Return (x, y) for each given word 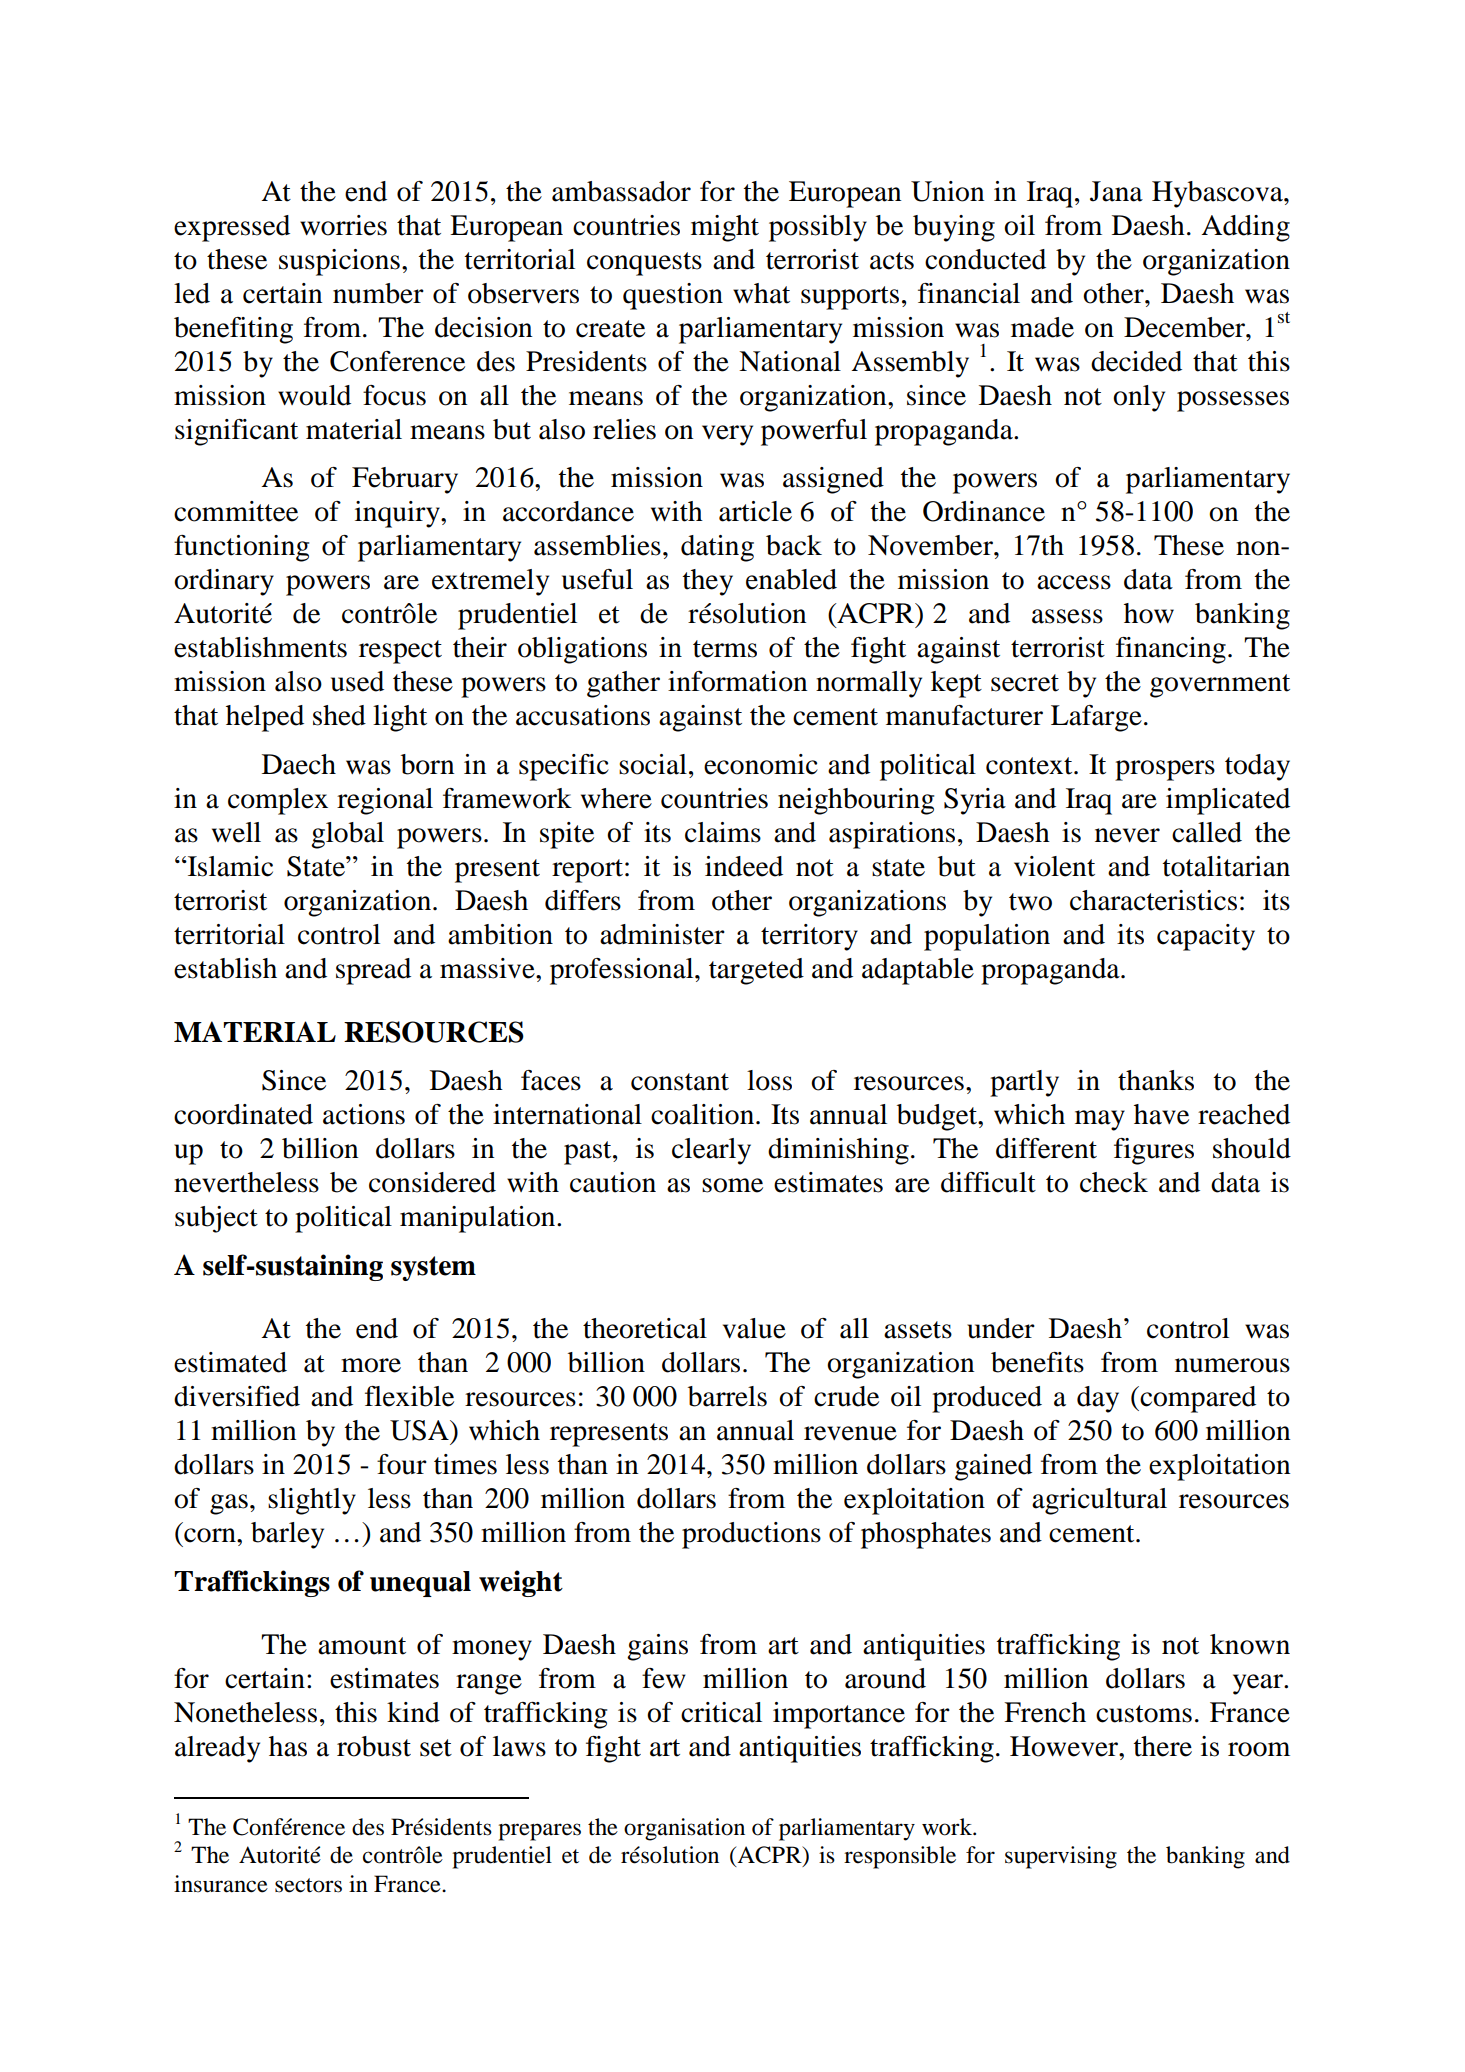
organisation (684, 1829)
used (357, 681)
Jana (1116, 191)
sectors (308, 1885)
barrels (727, 1396)
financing (1171, 650)
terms (725, 649)
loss (769, 1080)
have (1161, 1114)
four (402, 1464)
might (725, 228)
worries (343, 225)
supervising (1061, 1857)
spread (373, 971)
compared (1197, 1399)
